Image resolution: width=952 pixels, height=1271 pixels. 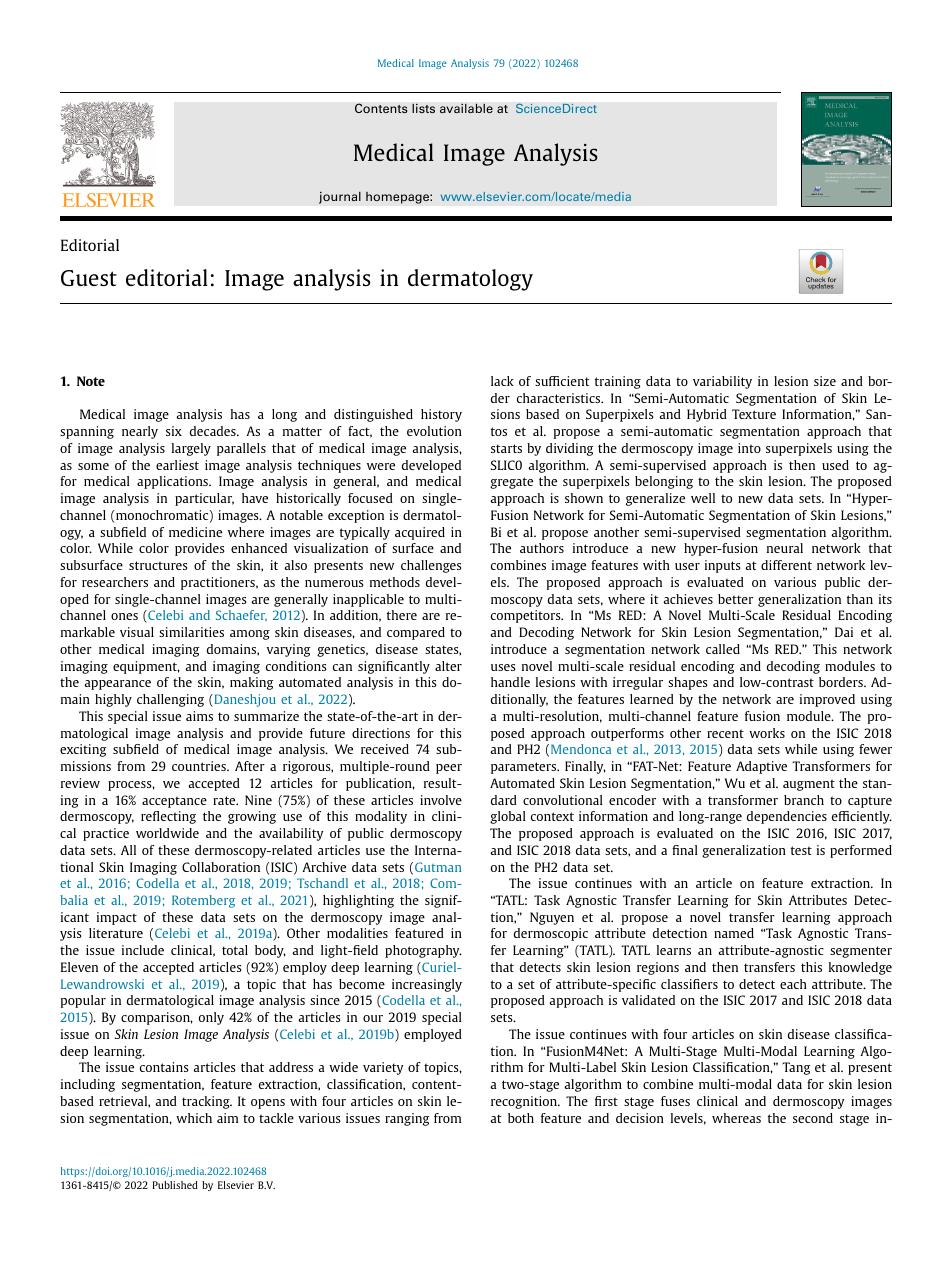 I want to click on size, so click(x=825, y=381).
